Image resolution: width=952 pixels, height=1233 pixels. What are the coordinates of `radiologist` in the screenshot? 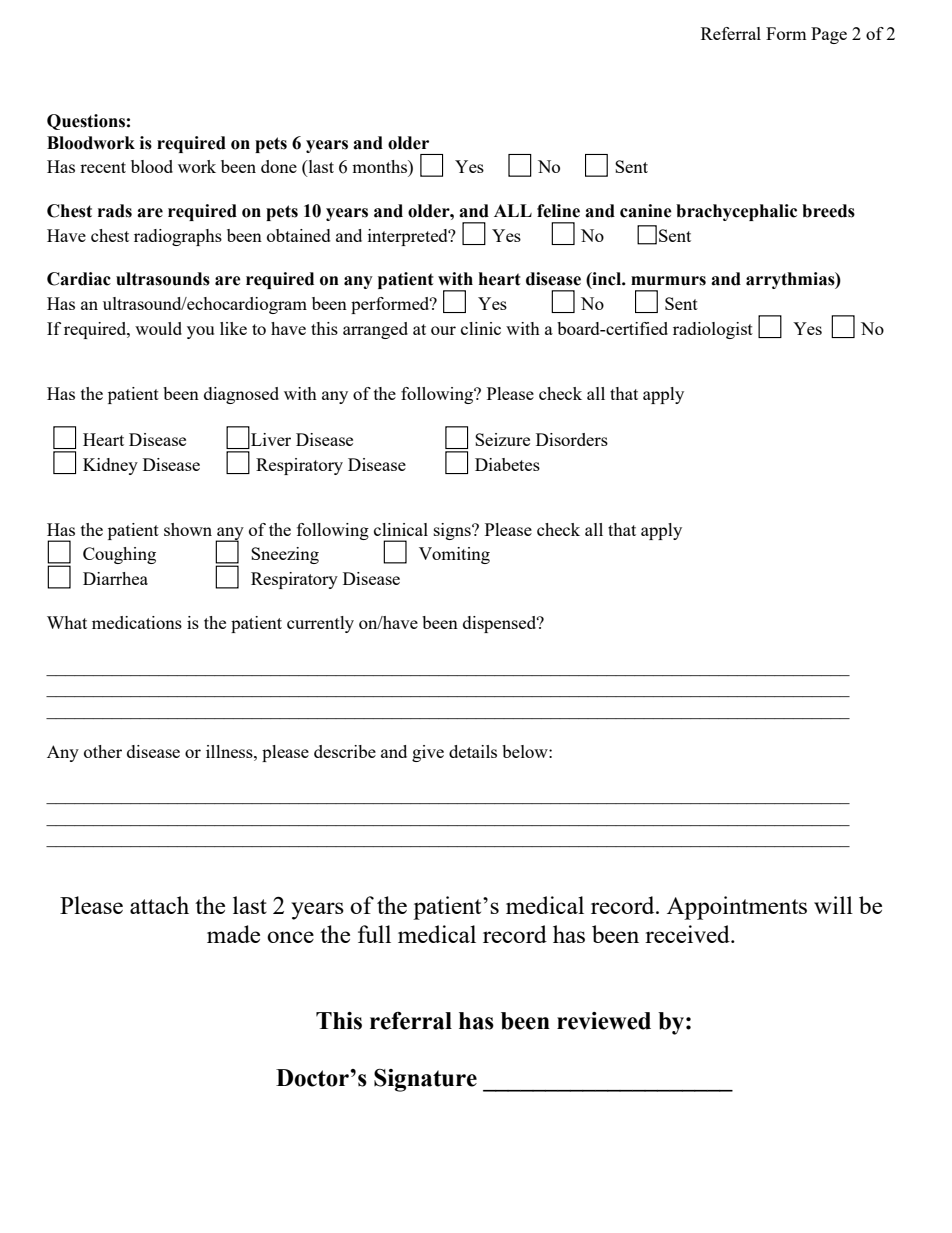 It's located at (713, 330).
